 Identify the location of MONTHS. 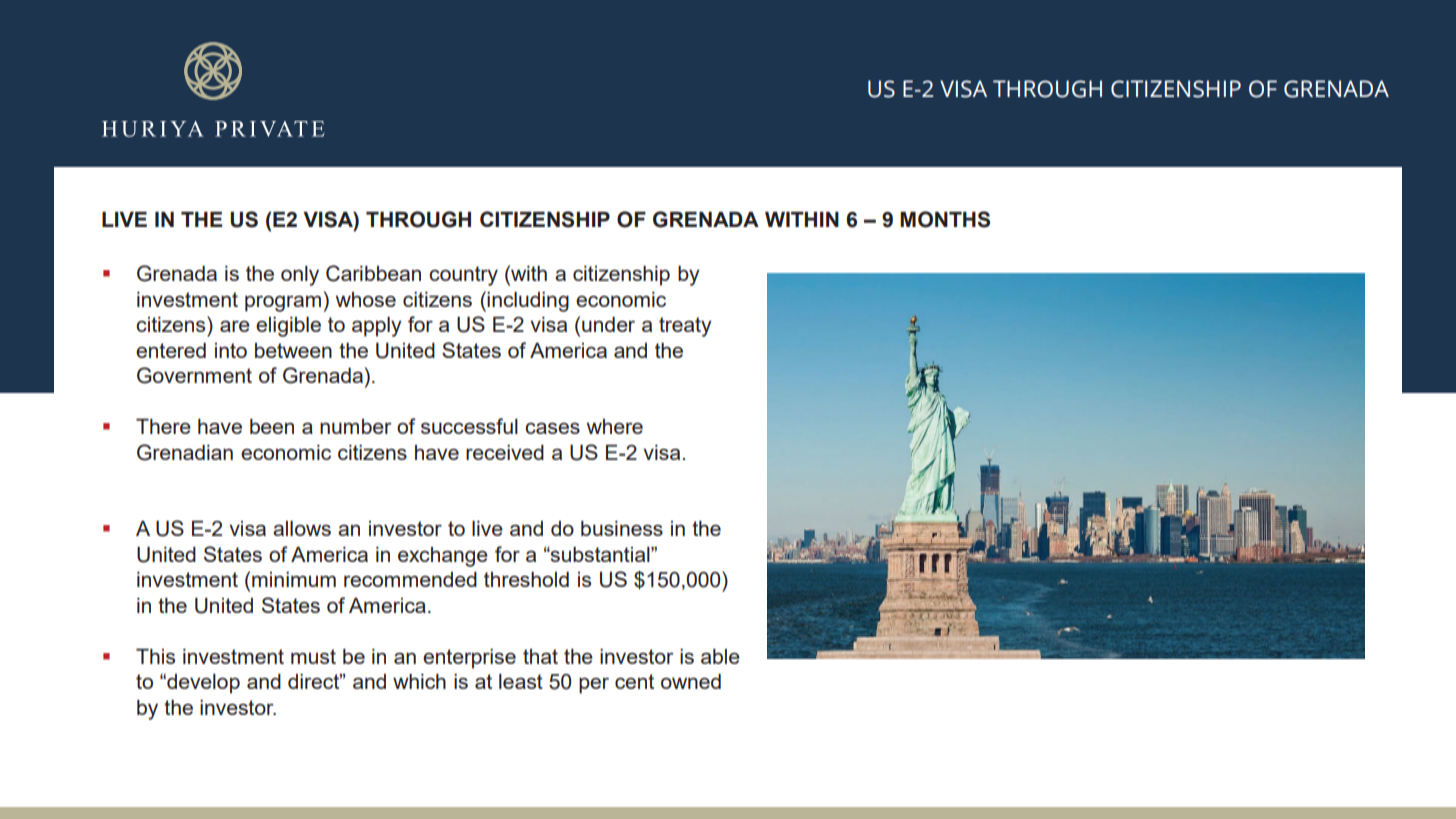
(945, 219).
